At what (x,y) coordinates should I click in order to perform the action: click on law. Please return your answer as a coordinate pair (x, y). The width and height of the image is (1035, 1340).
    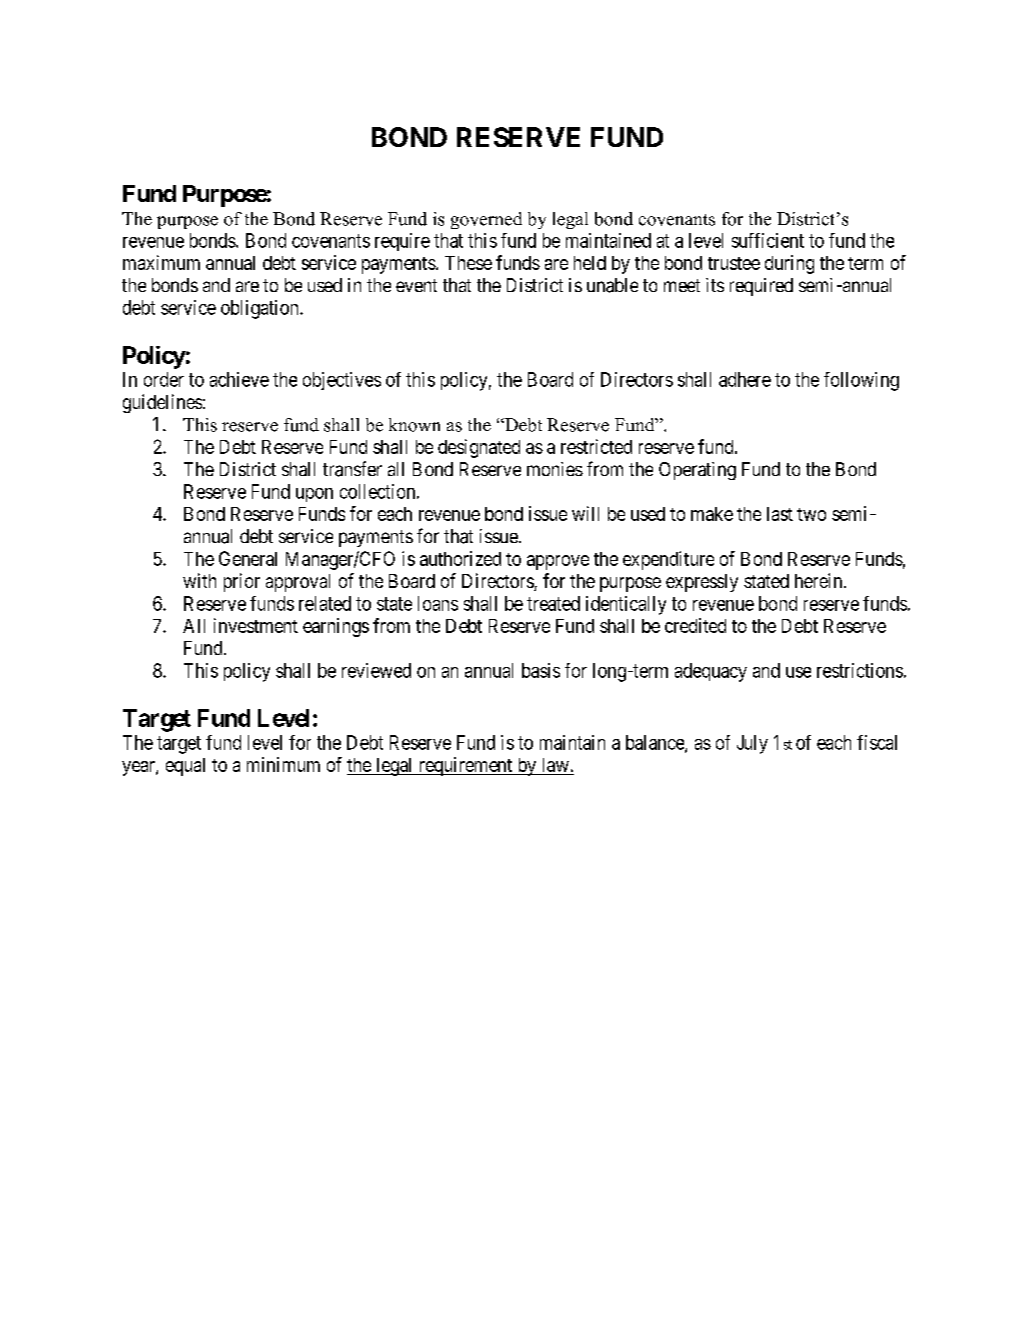
    Looking at the image, I should click on (555, 766).
